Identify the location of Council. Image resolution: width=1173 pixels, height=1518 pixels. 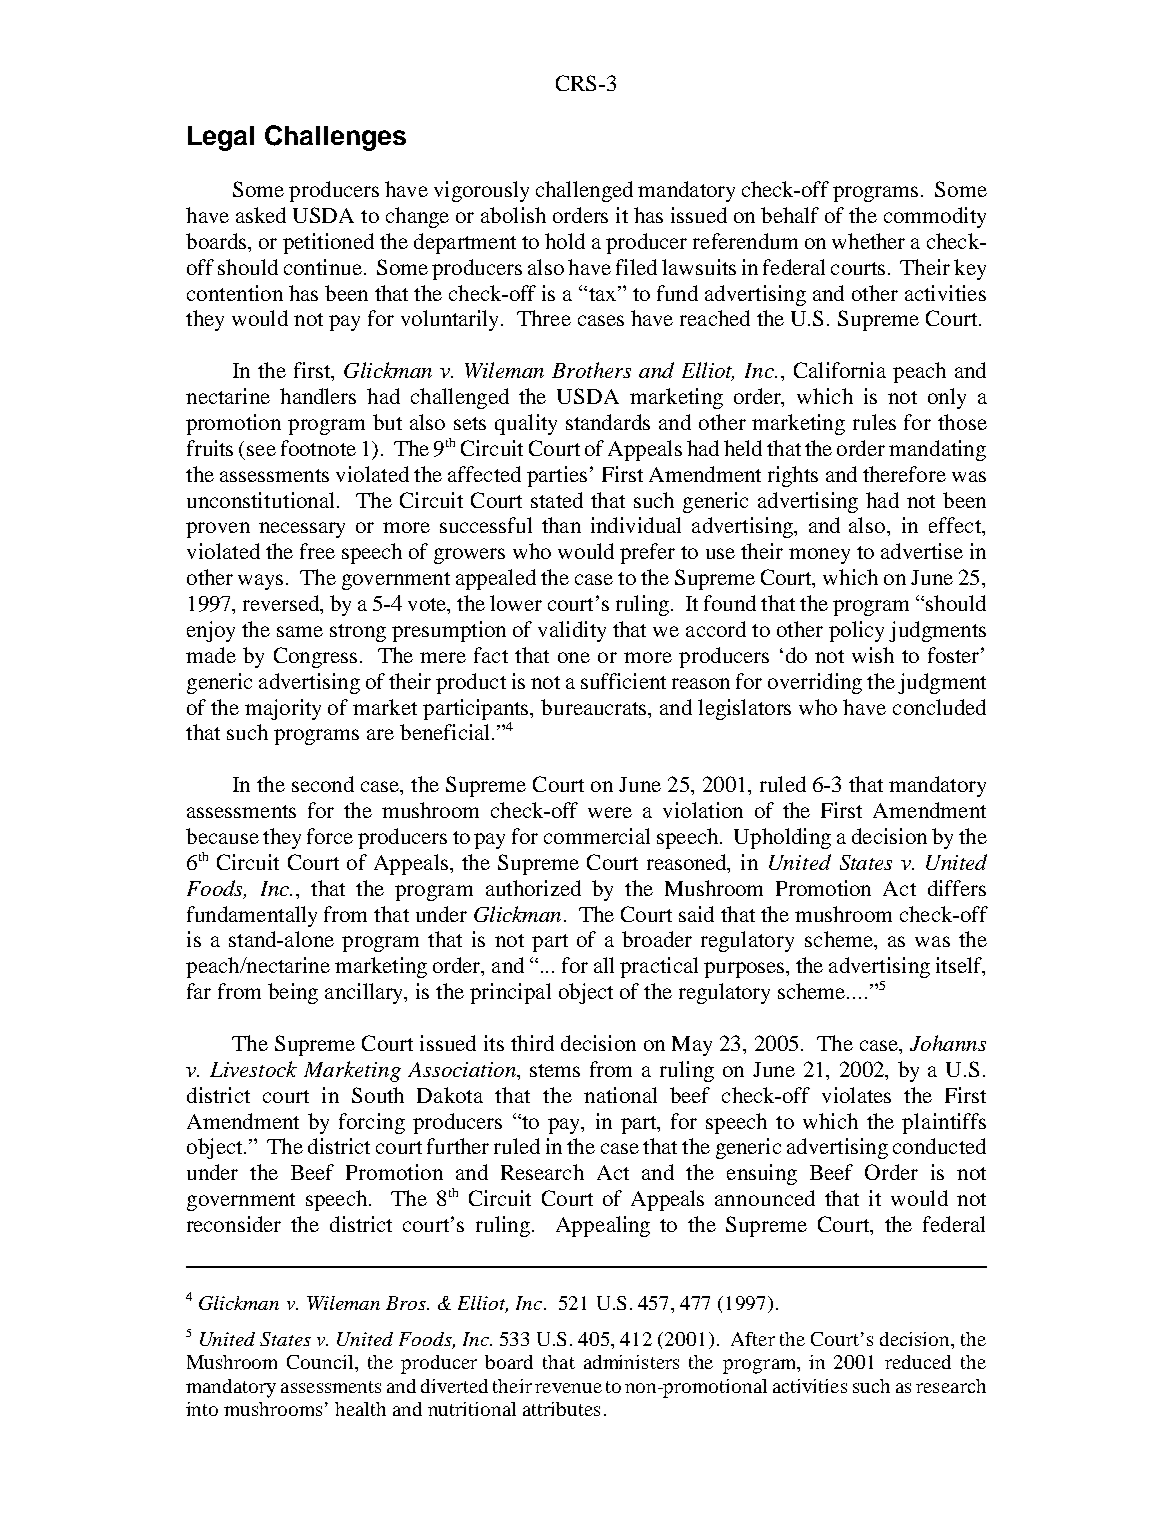
(322, 1363).
